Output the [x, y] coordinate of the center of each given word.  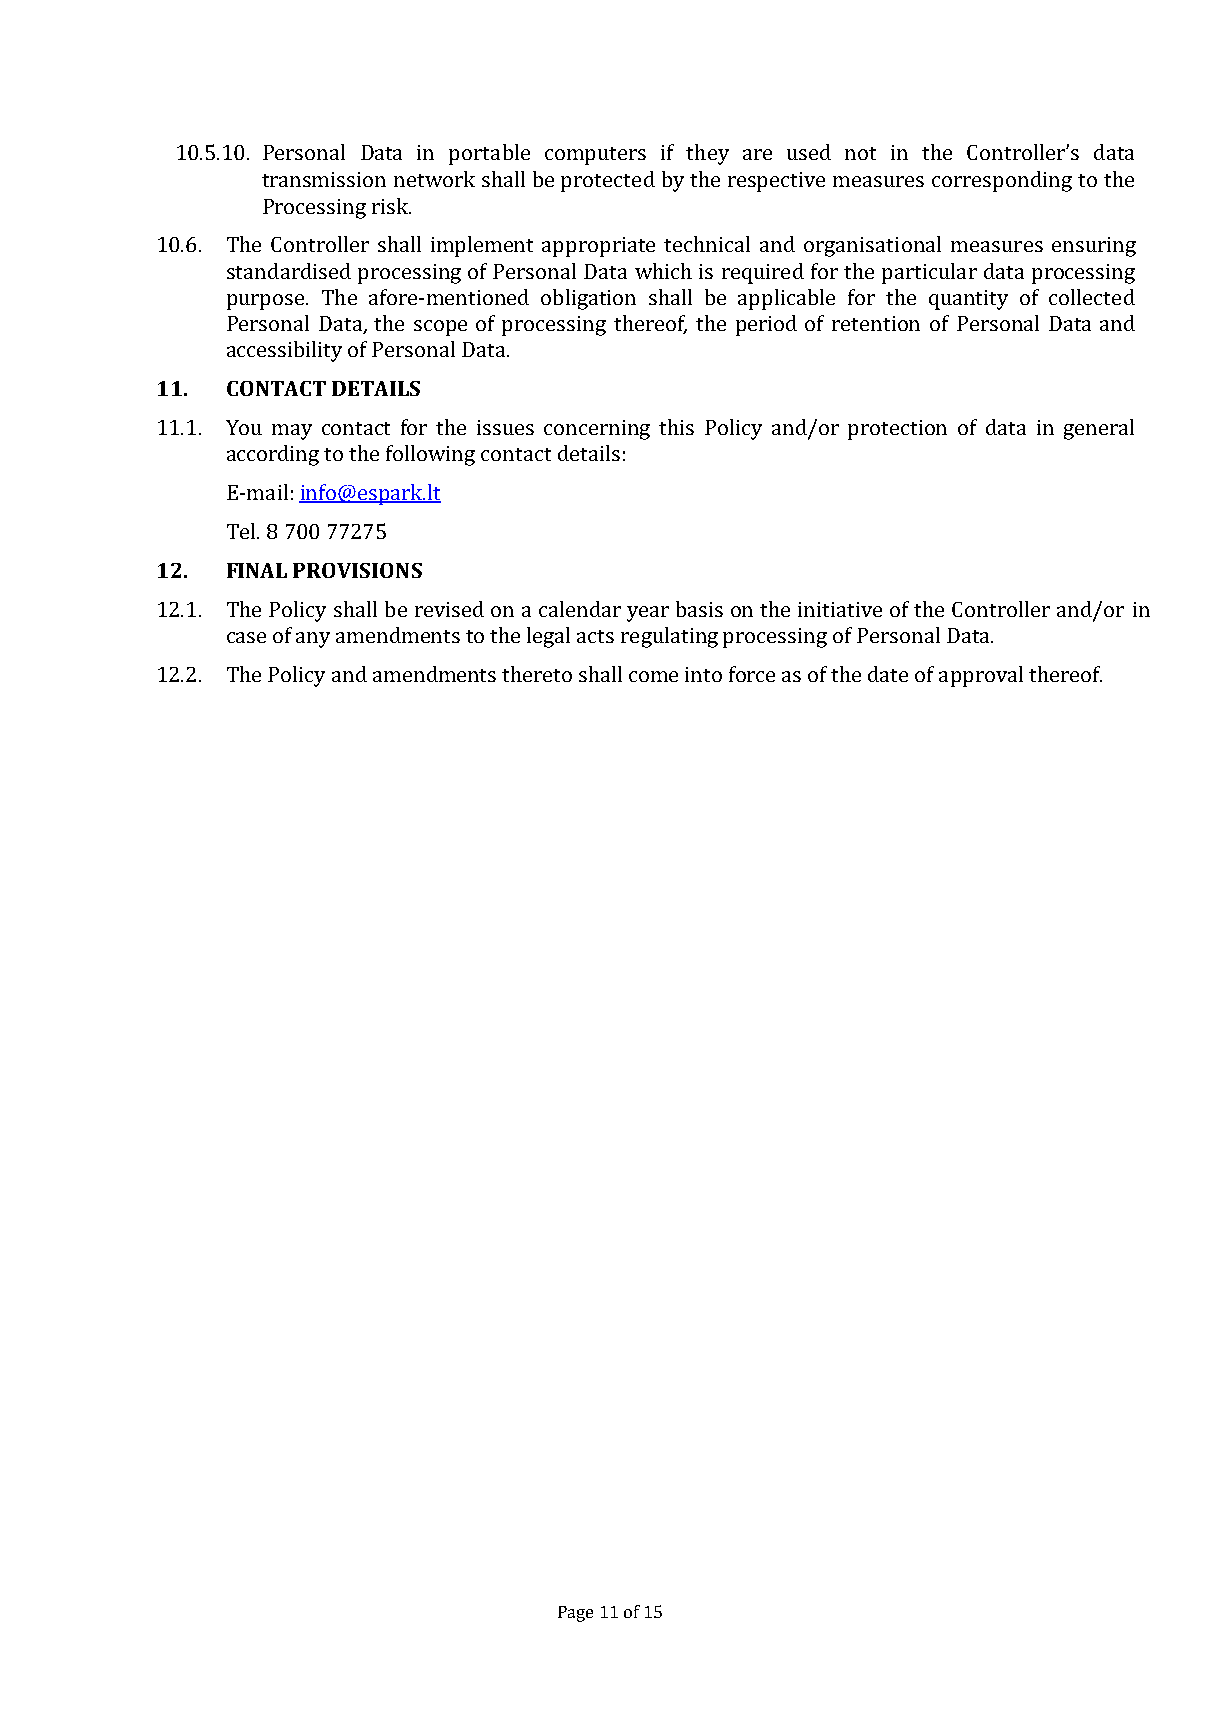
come [653, 676]
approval [981, 676]
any [313, 640]
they [707, 154]
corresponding [1002, 181]
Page [575, 1614]
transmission [324, 179]
